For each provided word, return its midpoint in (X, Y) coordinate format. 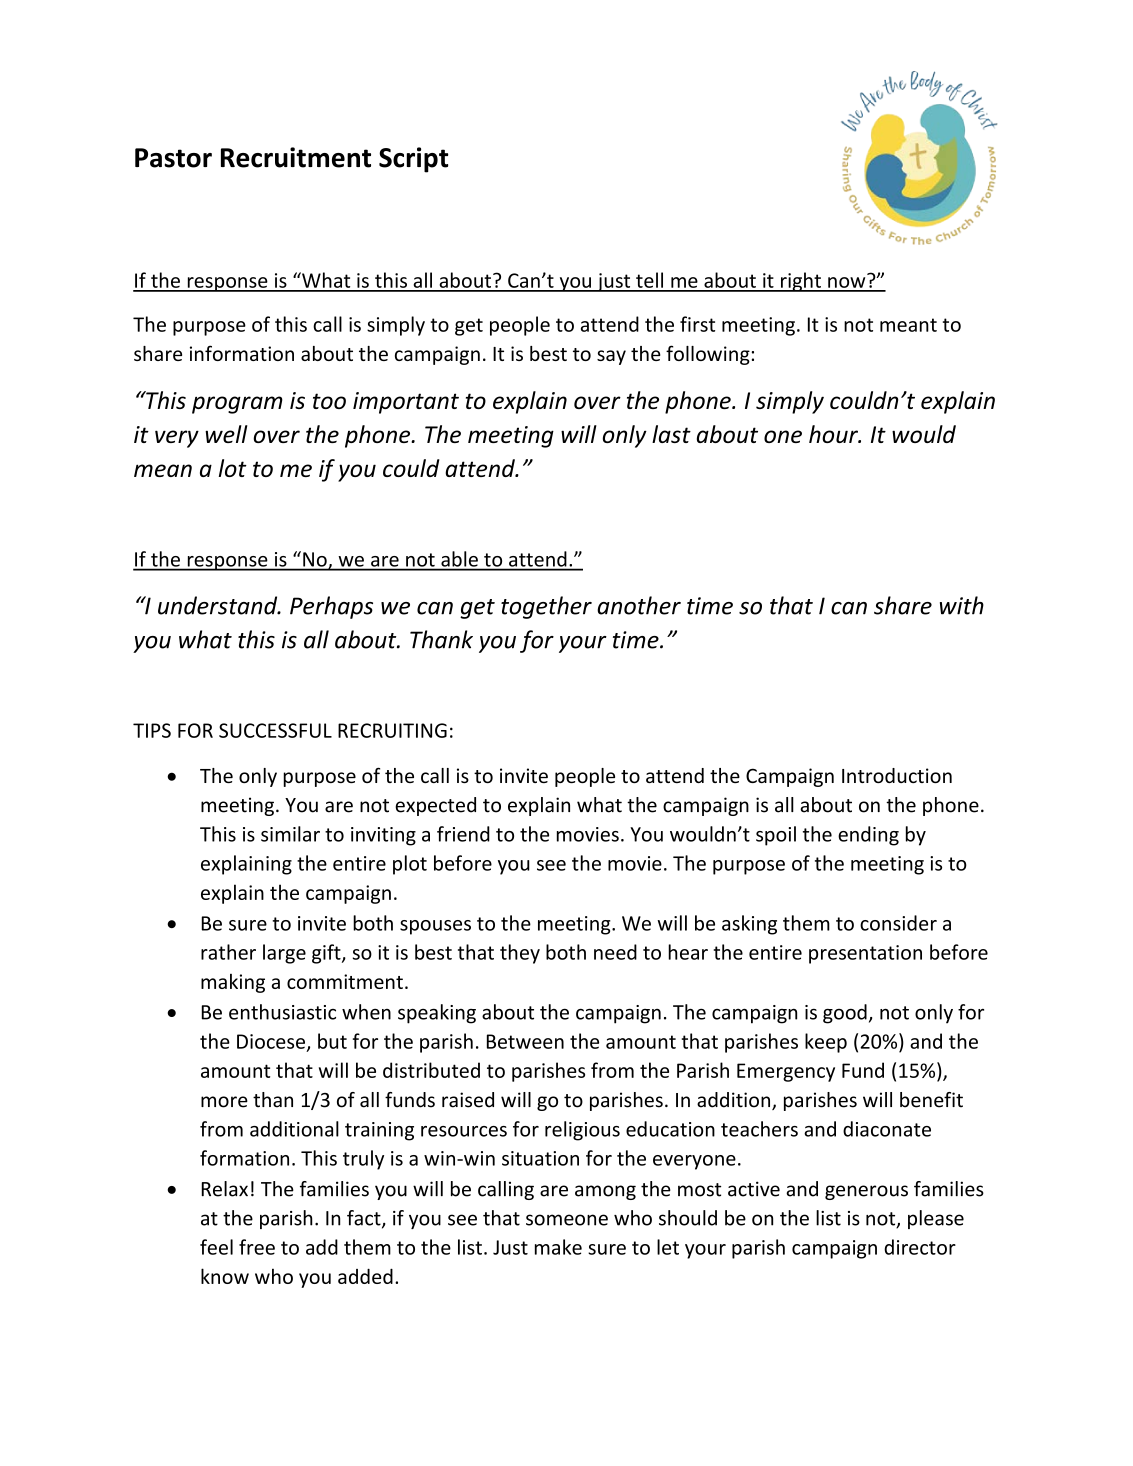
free (257, 1247)
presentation (865, 954)
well (226, 434)
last (671, 434)
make (558, 1247)
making (233, 983)
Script (413, 160)
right (801, 282)
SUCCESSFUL (275, 730)
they (520, 954)
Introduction (897, 775)
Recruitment (296, 157)
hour (834, 434)
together (546, 607)
